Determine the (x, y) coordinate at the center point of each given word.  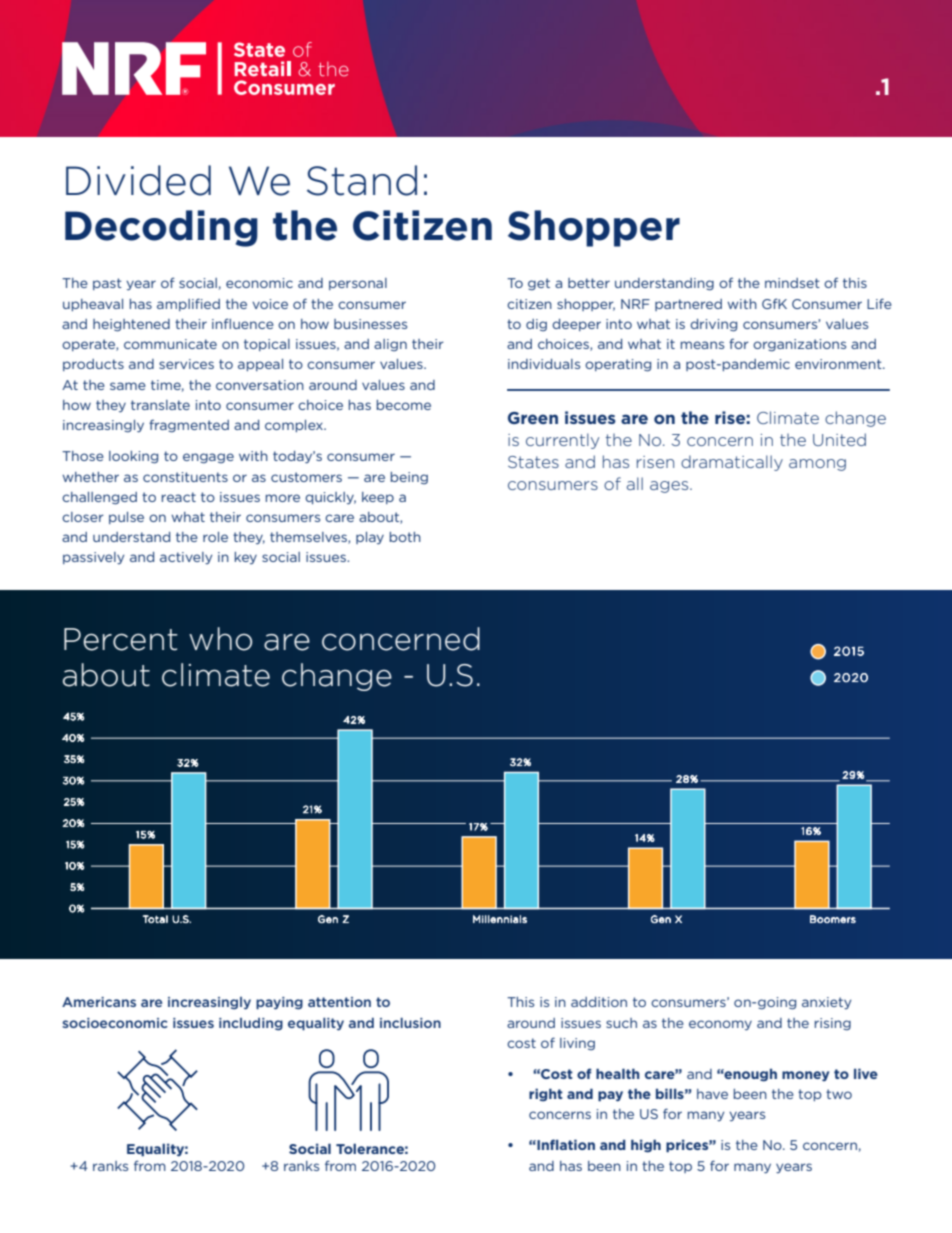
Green (533, 418)
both (405, 537)
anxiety (826, 1003)
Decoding (161, 228)
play (370, 538)
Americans (99, 1002)
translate (160, 405)
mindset (792, 283)
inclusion (410, 1022)
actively (186, 558)
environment (839, 364)
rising (833, 1024)
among (817, 465)
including (251, 1024)
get (539, 284)
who (220, 639)
